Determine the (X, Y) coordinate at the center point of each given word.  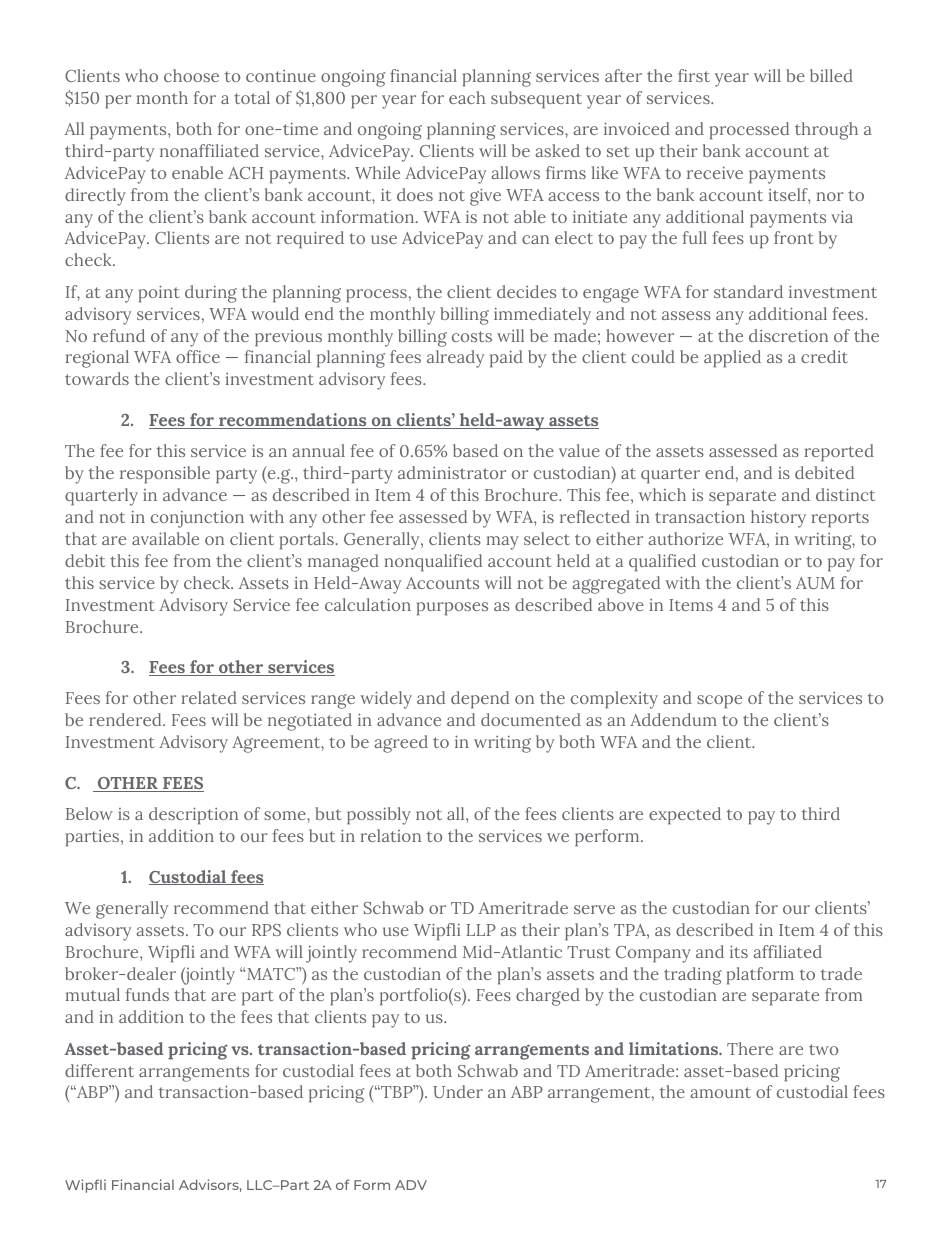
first (694, 75)
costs (472, 336)
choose (191, 75)
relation (391, 835)
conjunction (197, 519)
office (198, 356)
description (193, 816)
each (467, 97)
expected (685, 816)
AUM (815, 583)
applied (732, 359)
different (99, 1070)
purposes (452, 609)
